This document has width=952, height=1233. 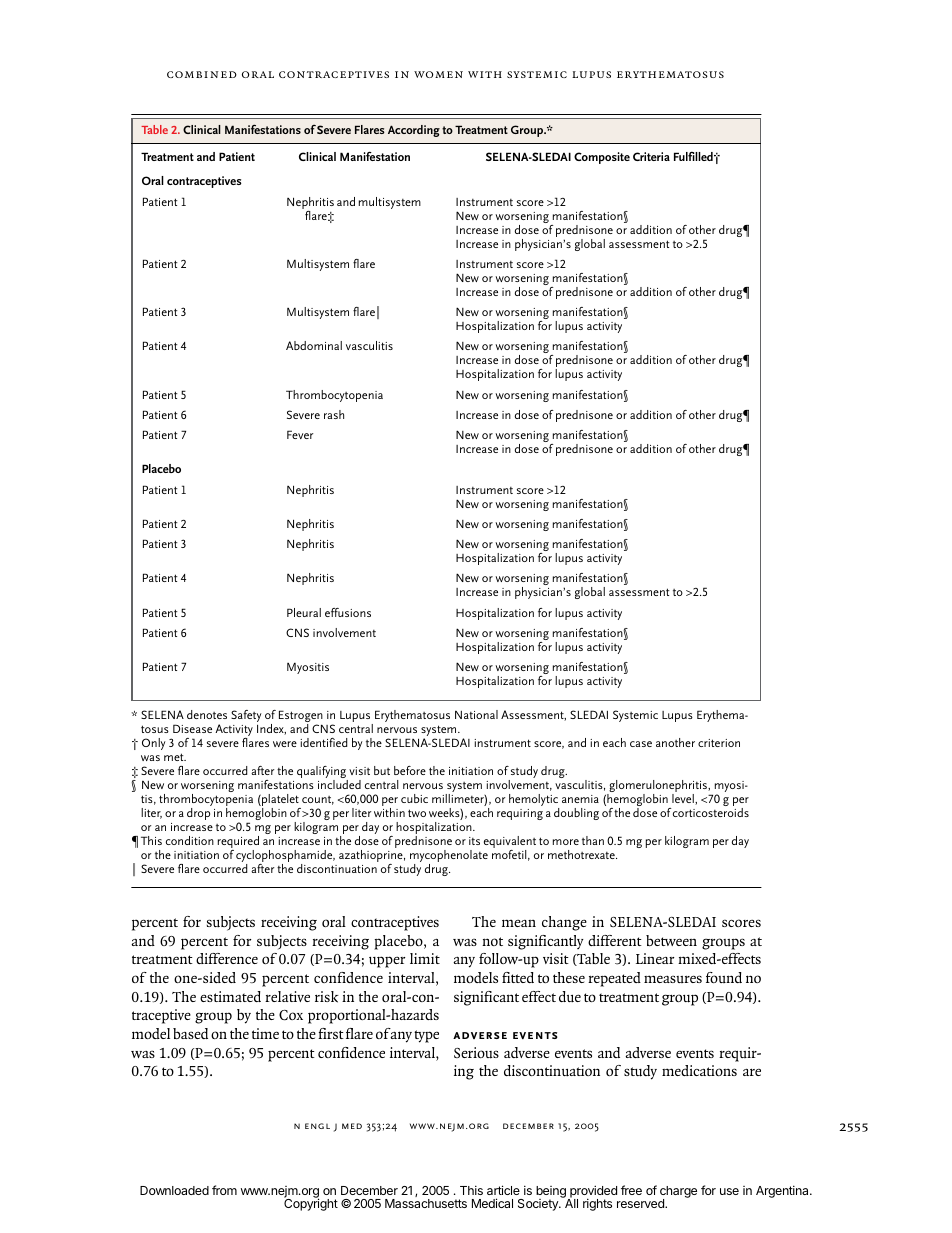 What do you see at coordinates (202, 74) in the document?
I see `combined` at bounding box center [202, 74].
